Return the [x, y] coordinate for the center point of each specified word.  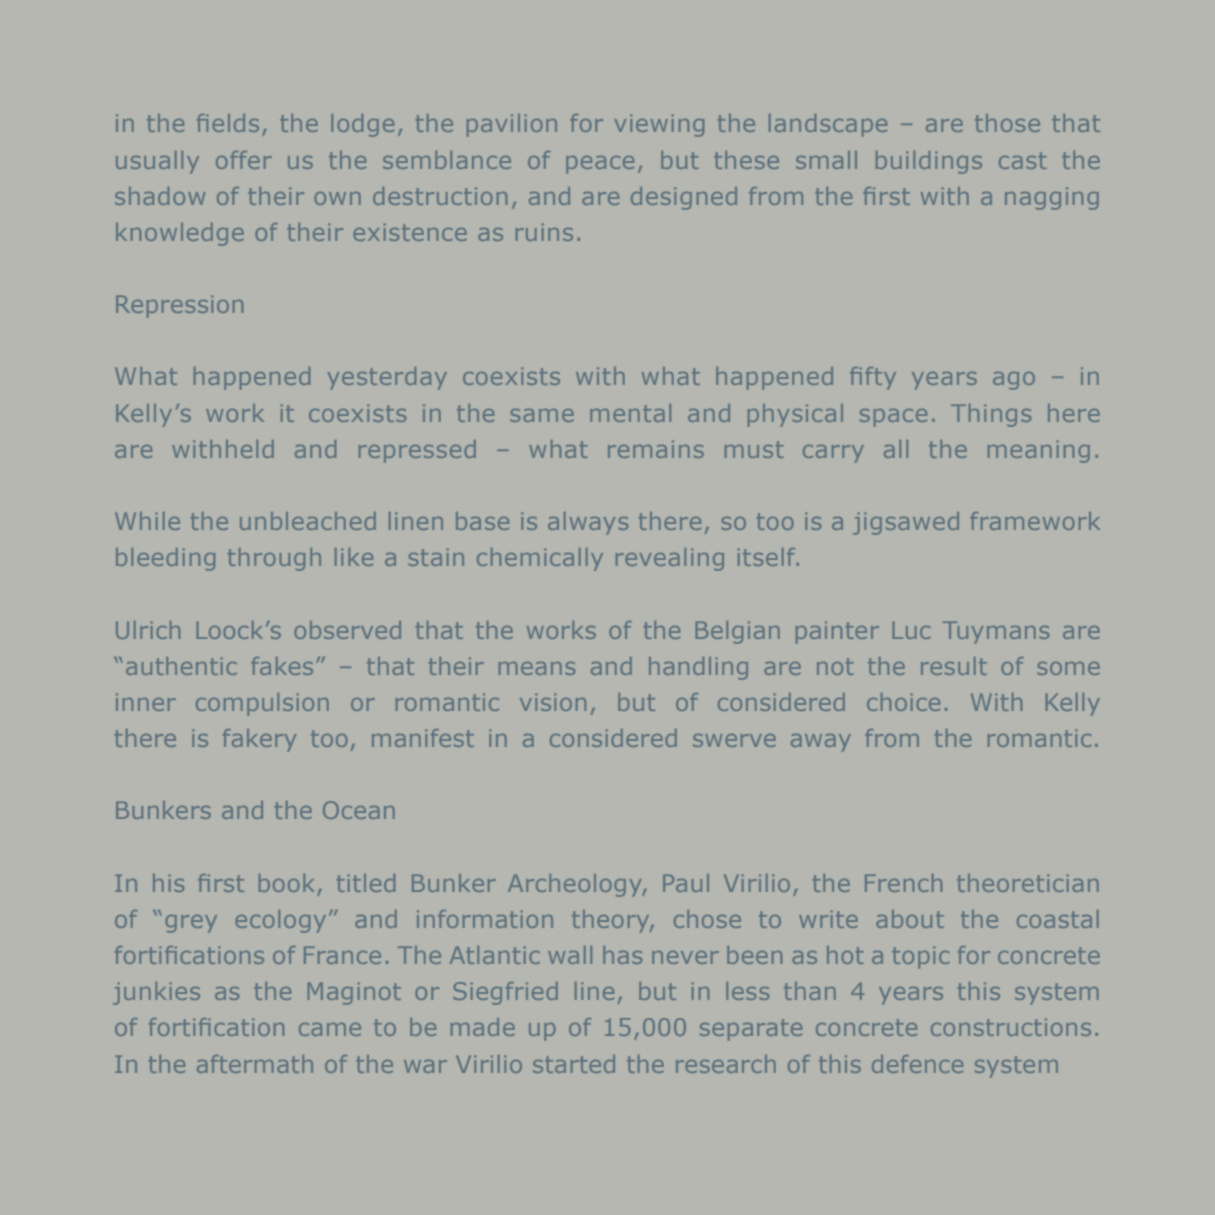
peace [600, 165]
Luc [911, 630]
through [274, 559]
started [574, 1064]
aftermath [255, 1064]
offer [244, 160]
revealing [670, 559]
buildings [929, 162]
